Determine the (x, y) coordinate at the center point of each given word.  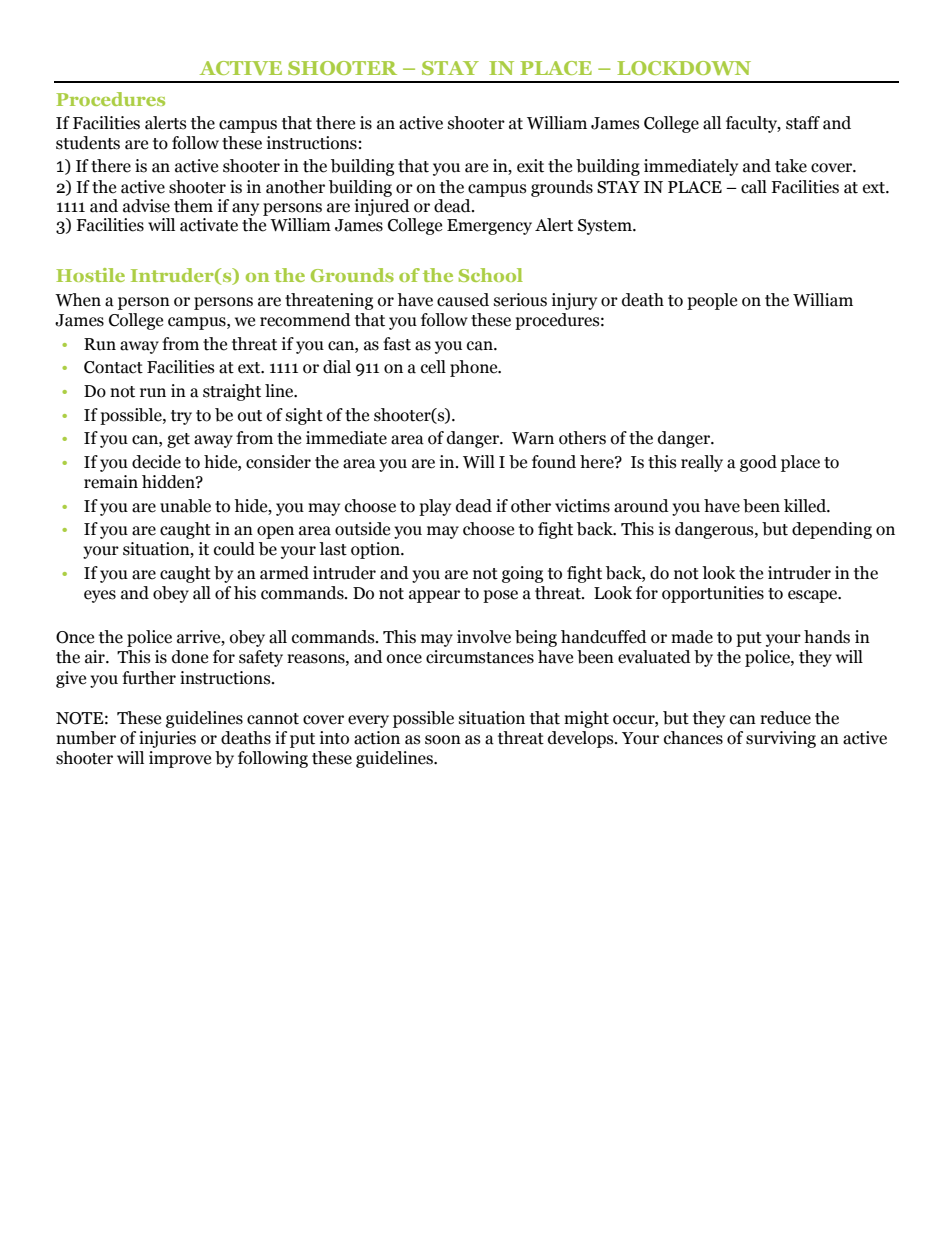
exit (530, 166)
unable (185, 506)
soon (443, 740)
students (88, 143)
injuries (167, 739)
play (435, 507)
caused (463, 300)
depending (832, 530)
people (712, 301)
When (78, 300)
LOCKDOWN (684, 68)
